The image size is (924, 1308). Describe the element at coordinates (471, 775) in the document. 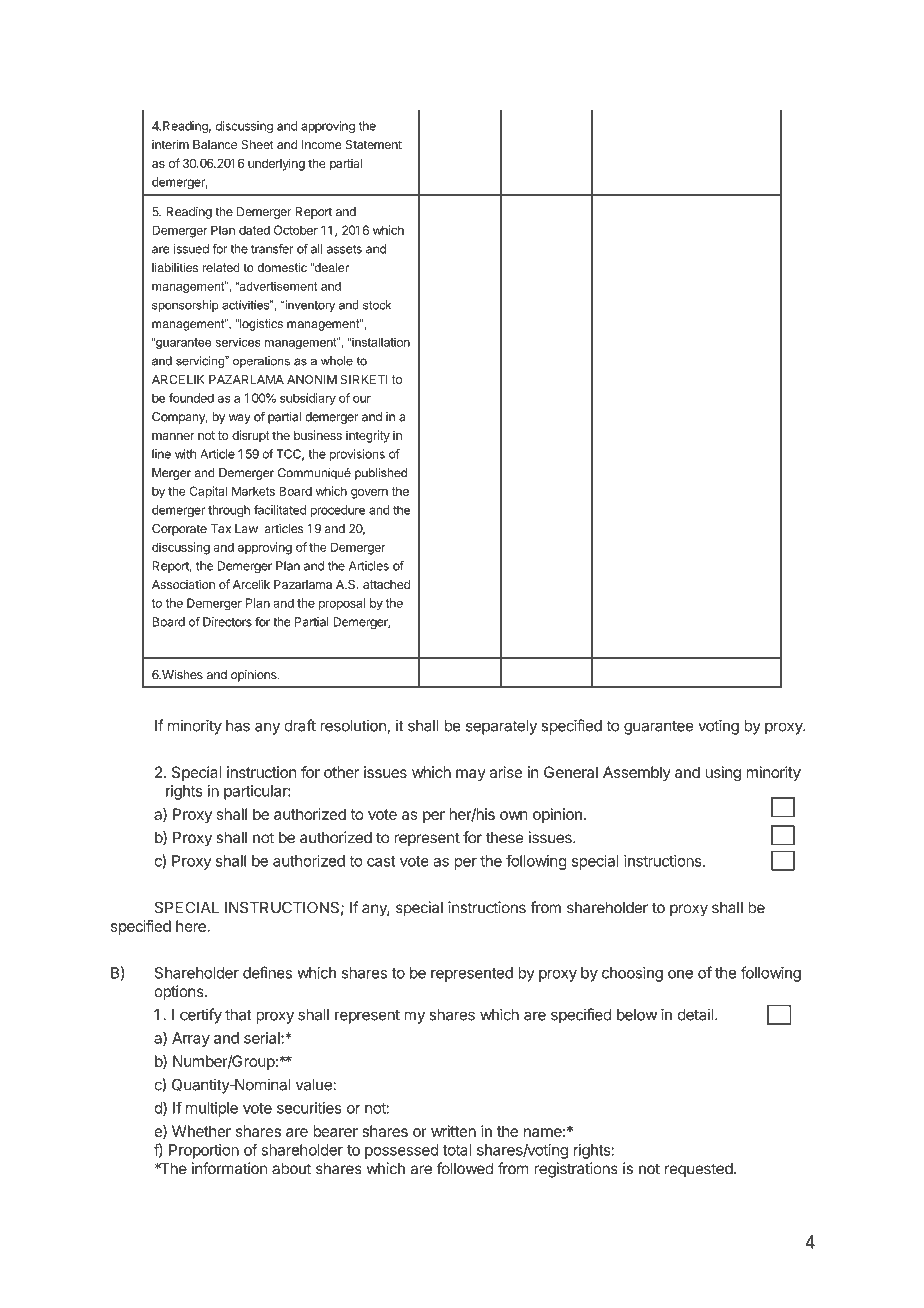

I see `may` at that location.
